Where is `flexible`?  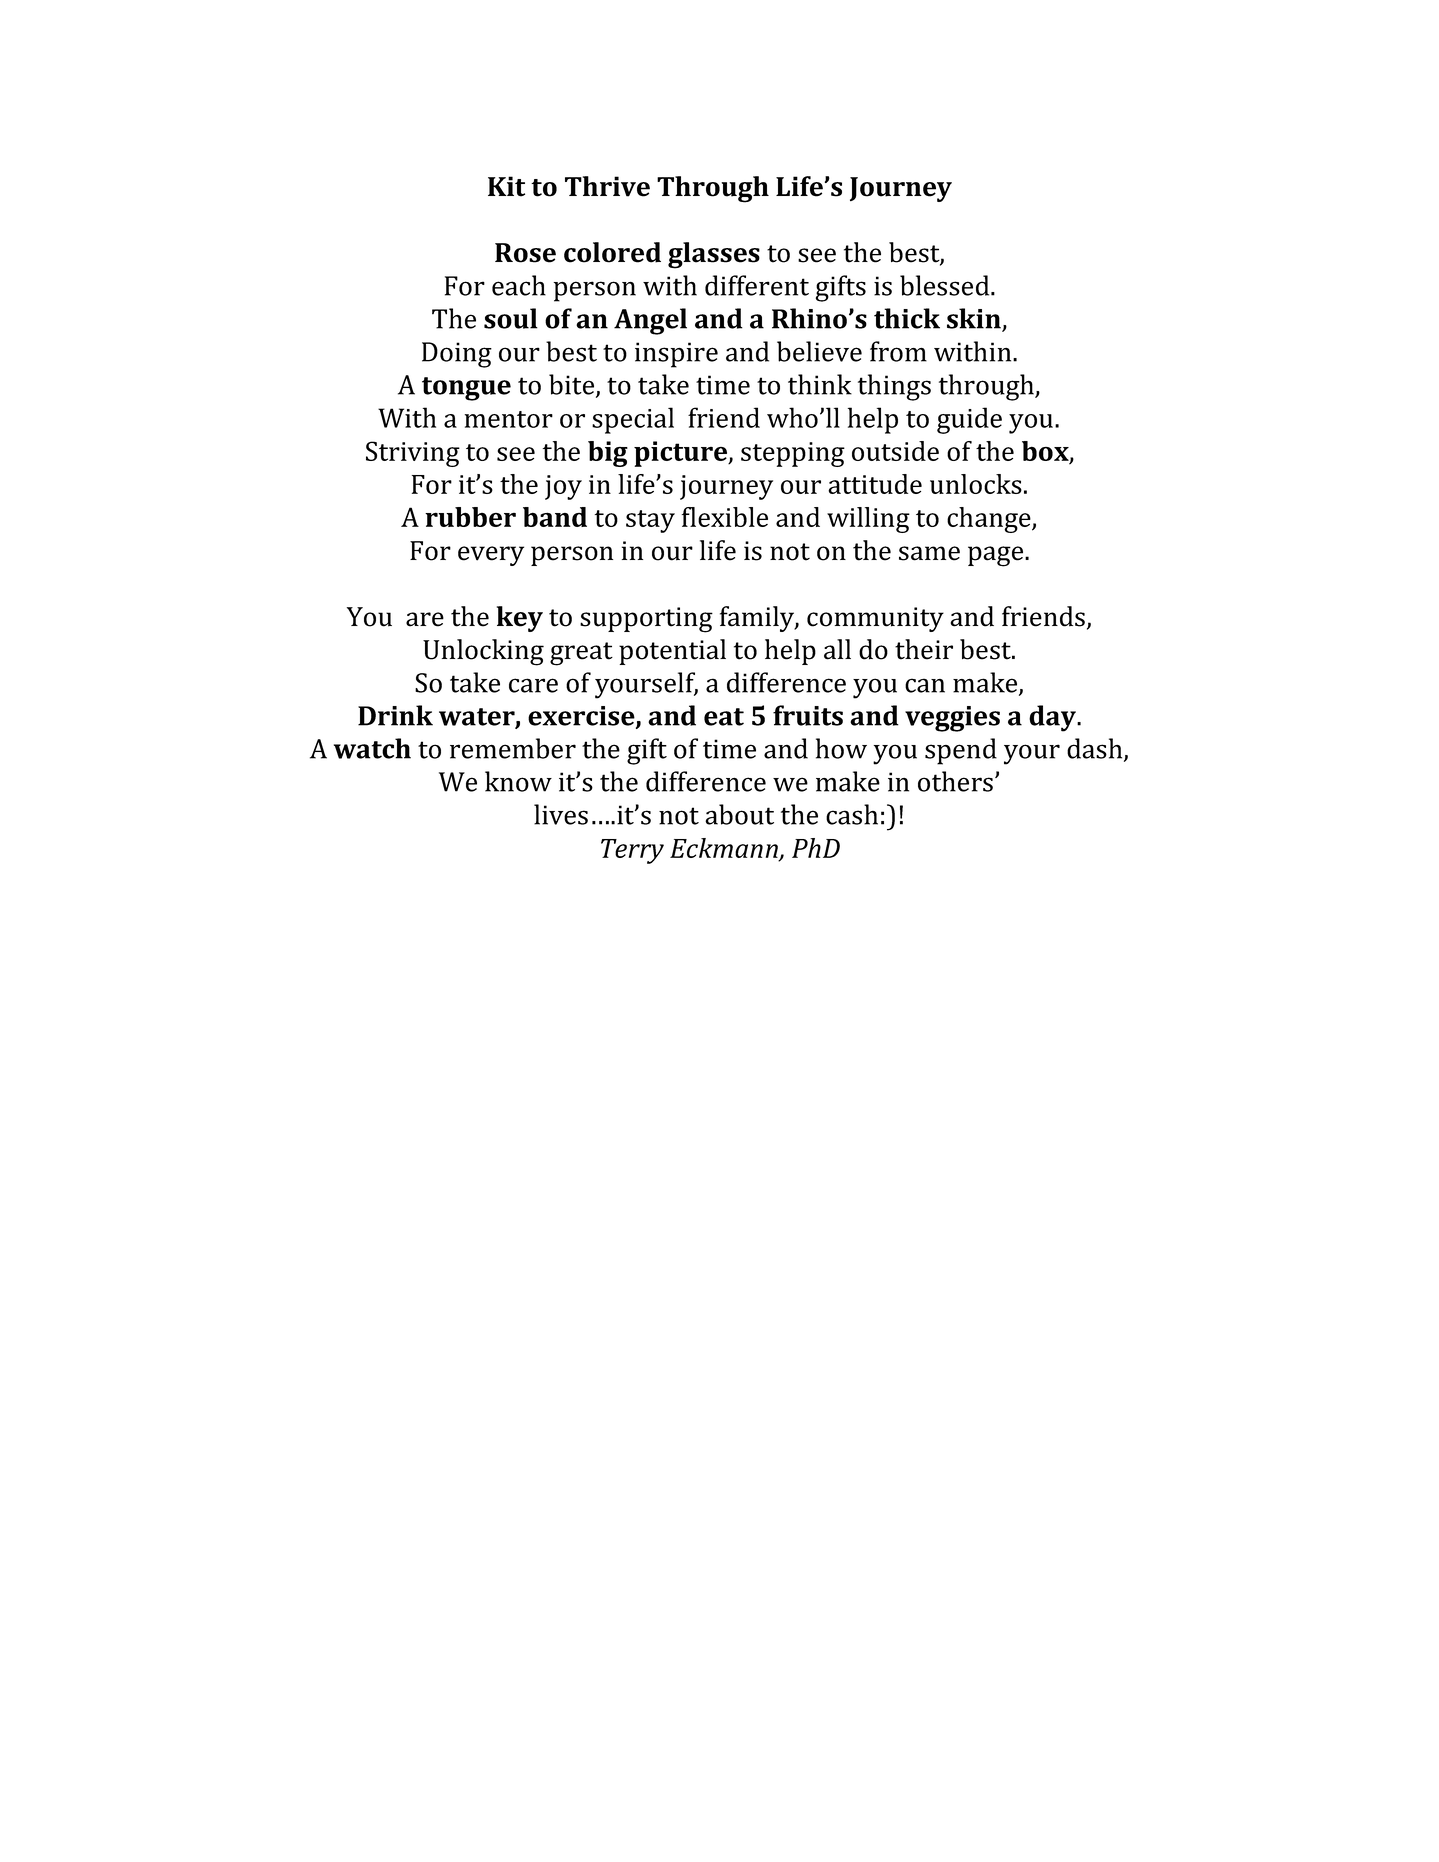
flexible is located at coordinates (725, 517).
